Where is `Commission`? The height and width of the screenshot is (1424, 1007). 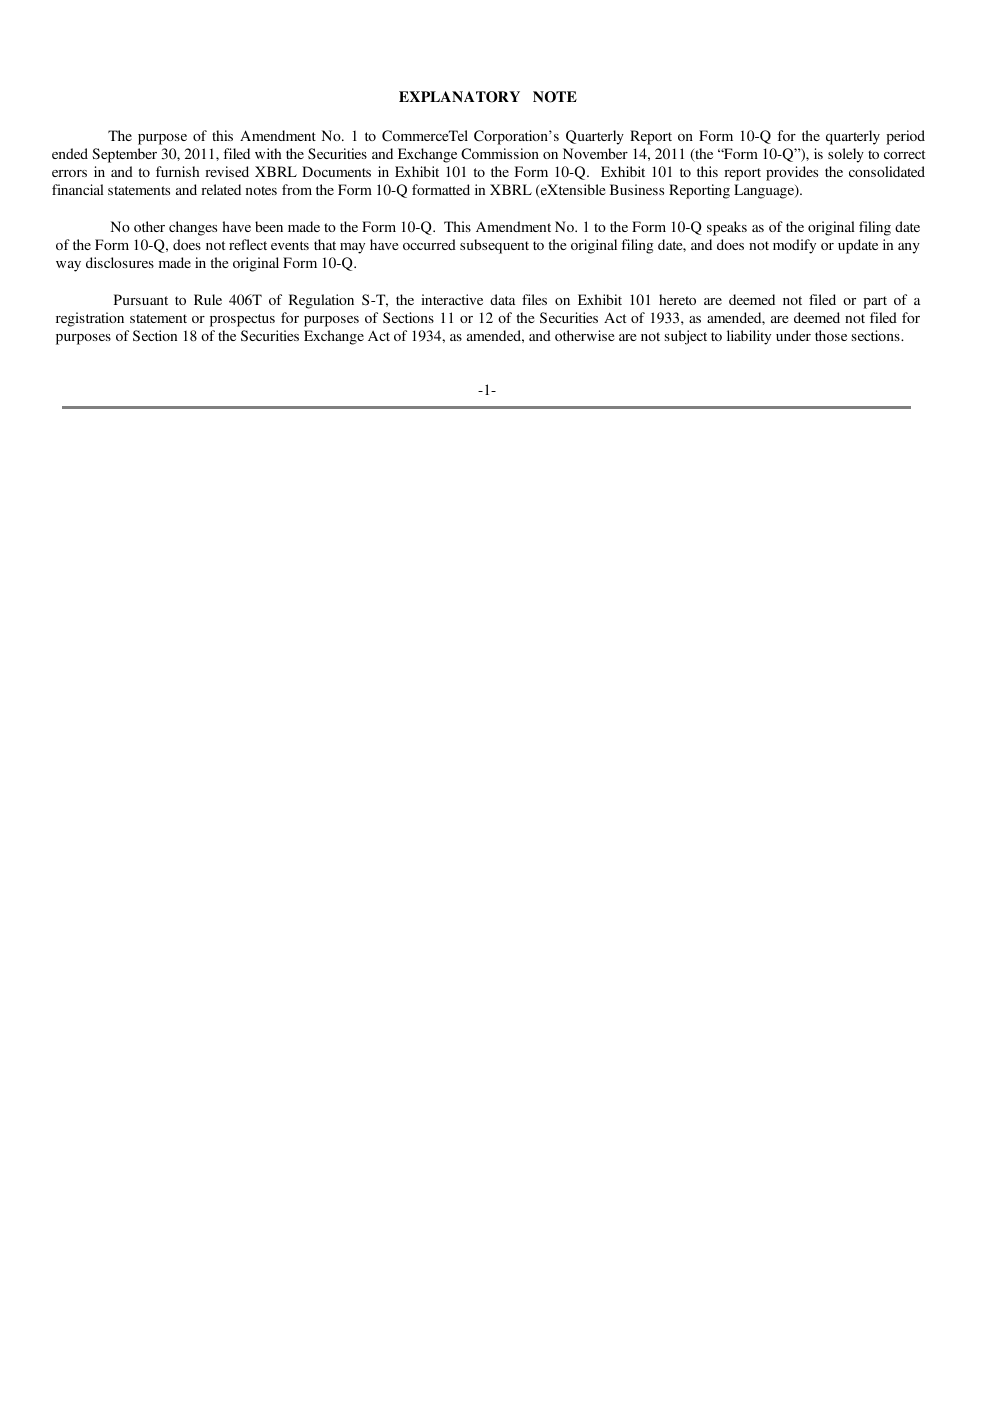
Commission is located at coordinates (500, 154).
